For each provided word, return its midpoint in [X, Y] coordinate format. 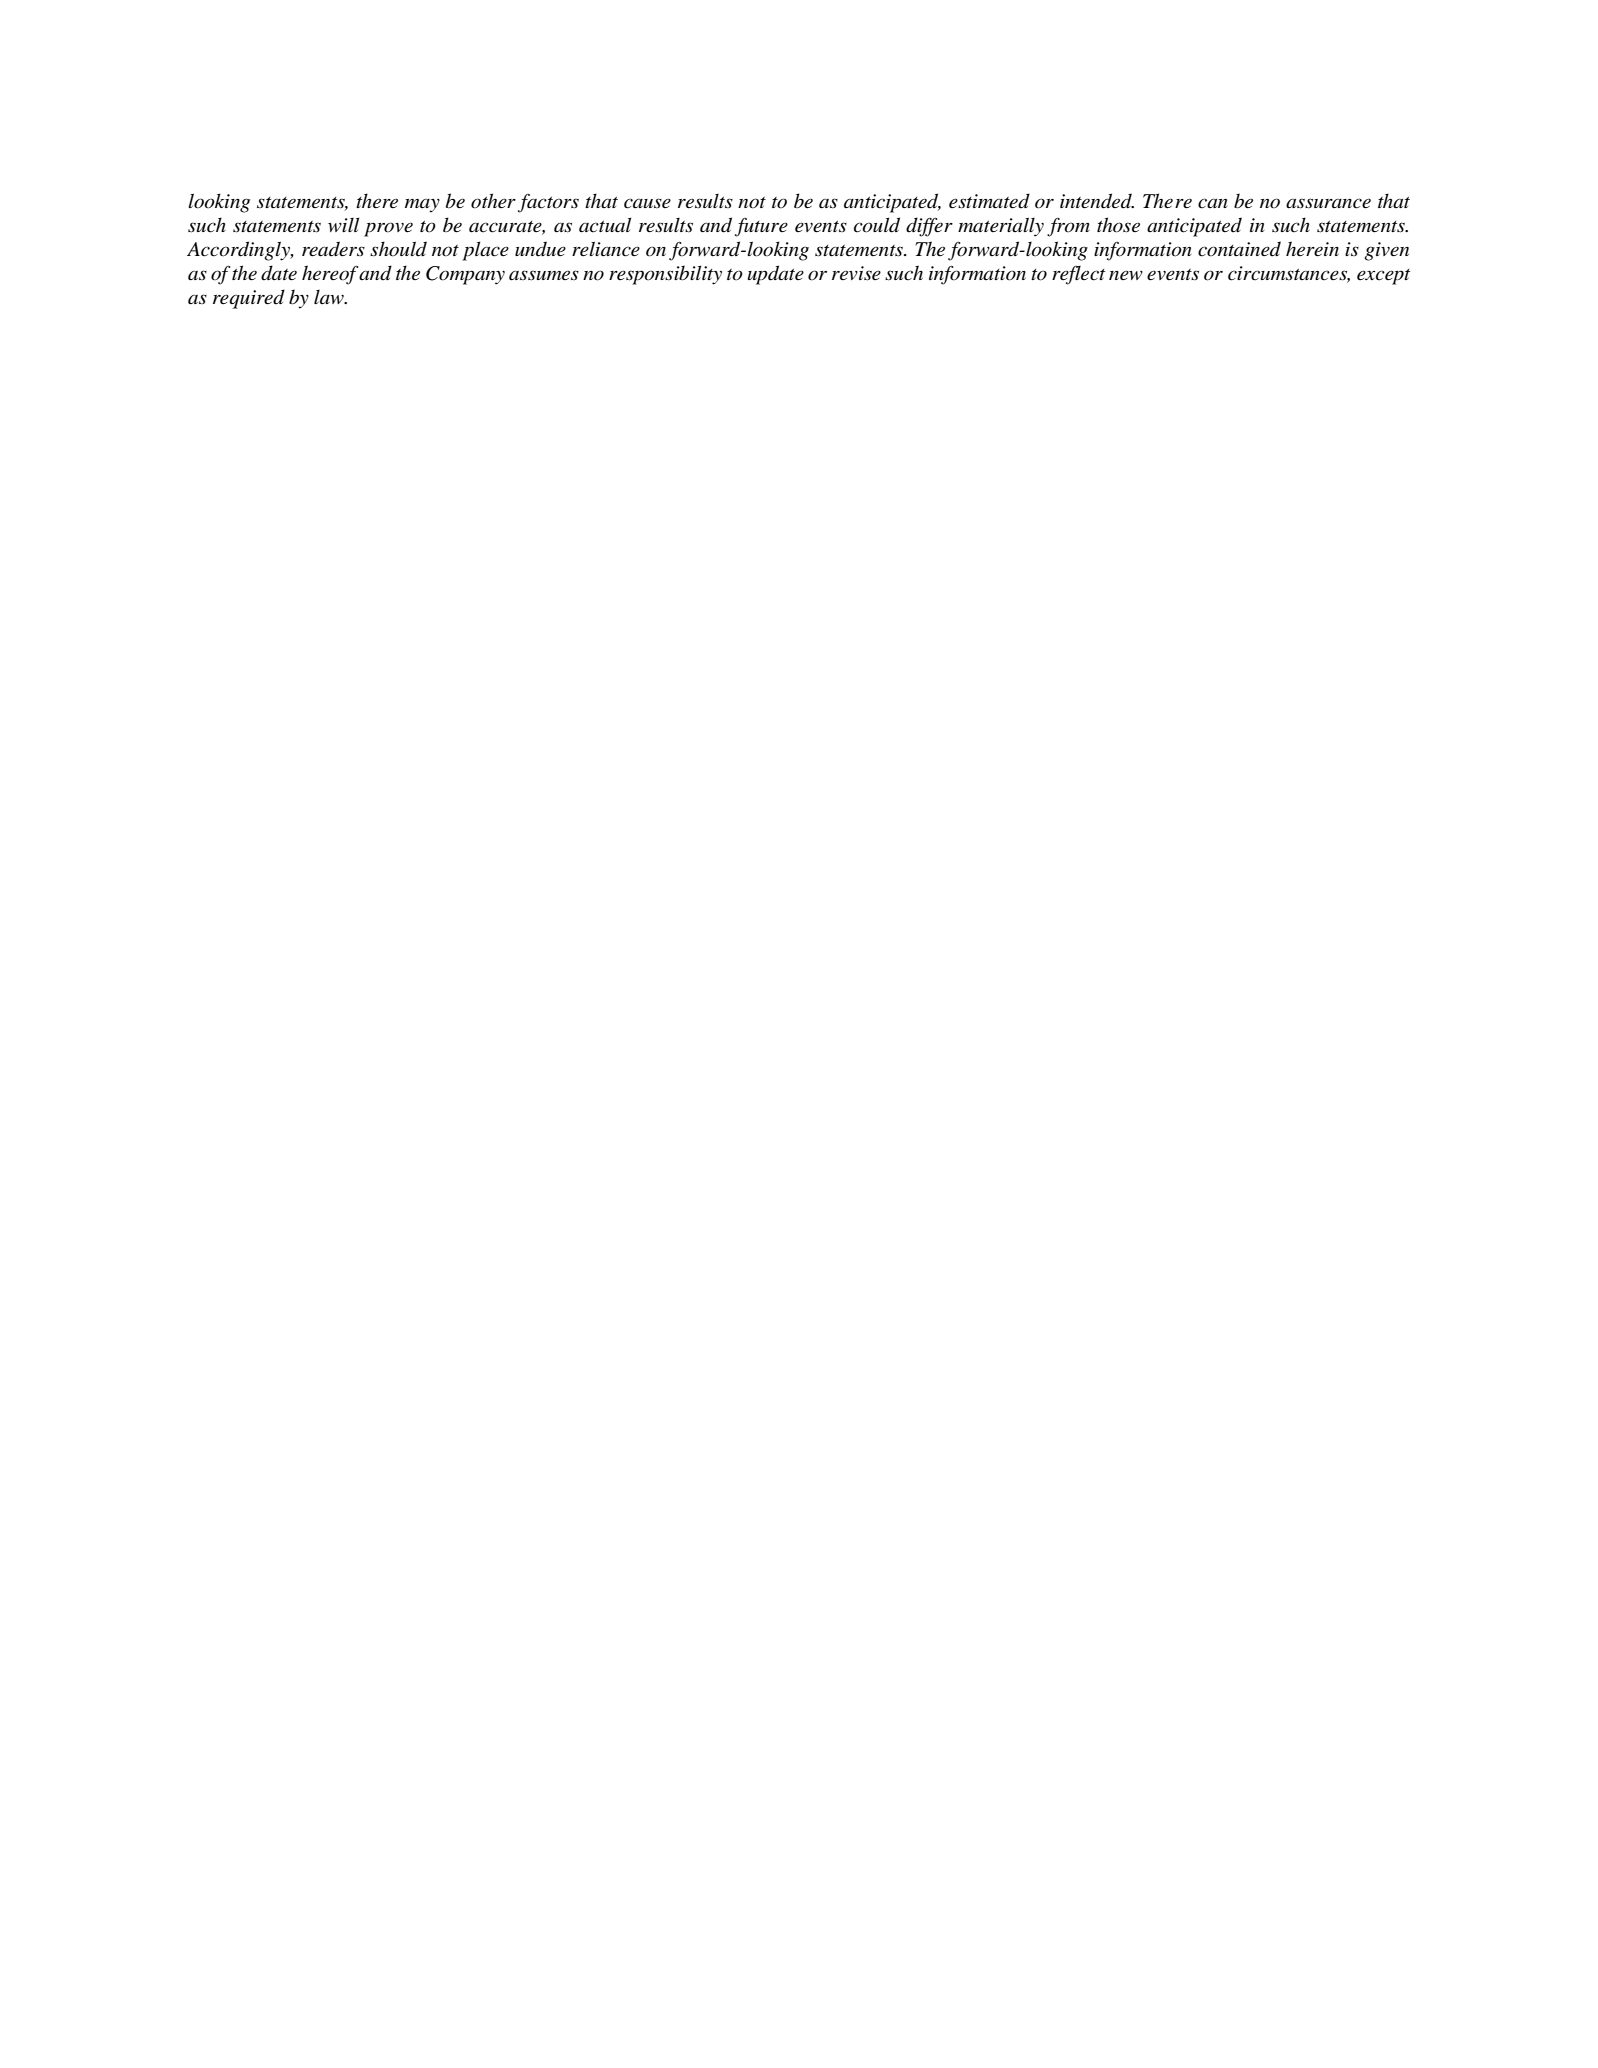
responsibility [665, 275]
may [422, 205]
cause [647, 203]
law [330, 297]
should [398, 249]
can [1212, 203]
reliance [606, 249]
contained [1239, 249]
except [1383, 277]
